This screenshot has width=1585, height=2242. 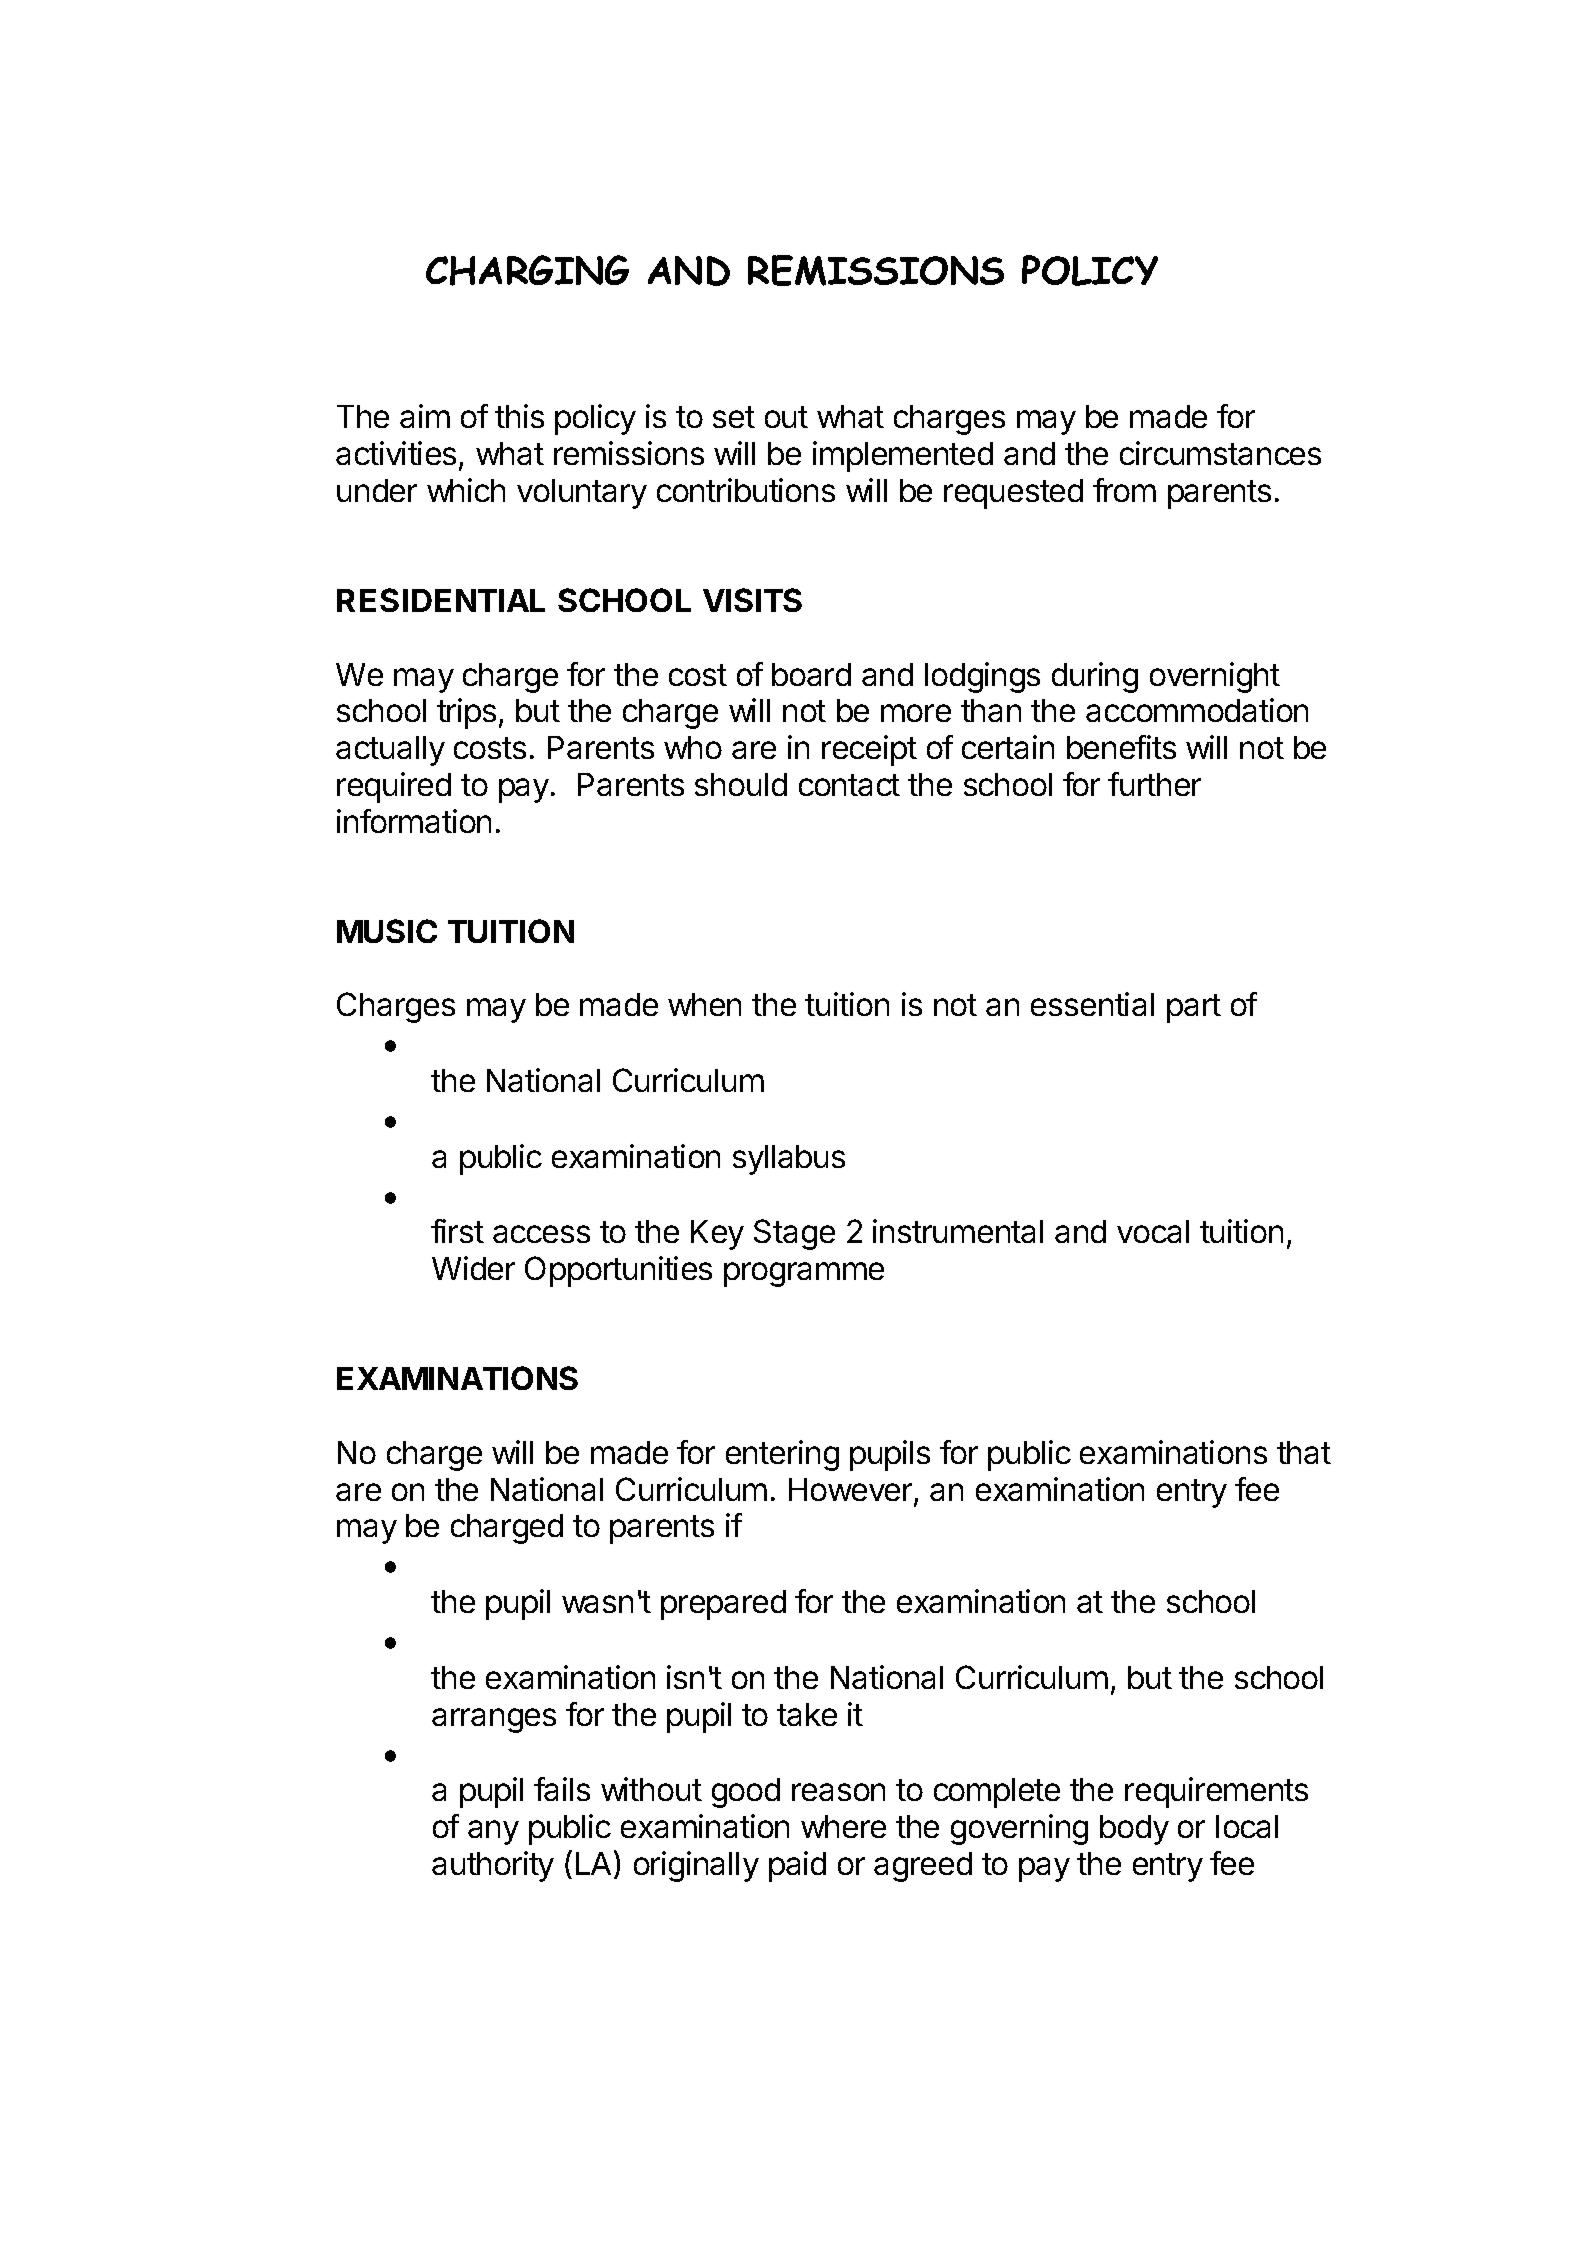 I want to click on accommodation, so click(x=1197, y=710).
